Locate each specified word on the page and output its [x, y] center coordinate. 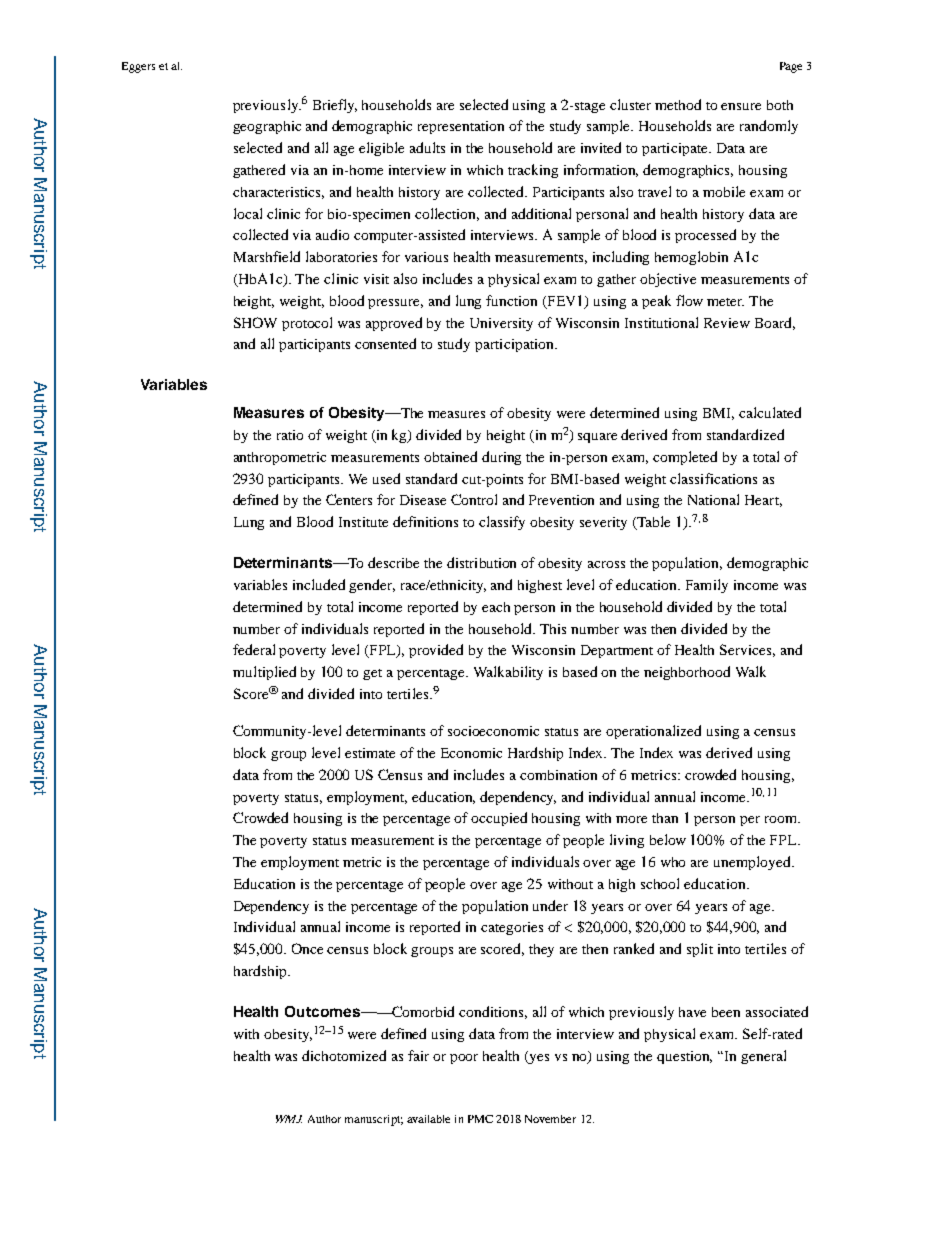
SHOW [255, 322]
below [668, 839]
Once [307, 948]
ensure [741, 106]
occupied [499, 819]
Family [707, 586]
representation [461, 127]
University [501, 324]
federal [254, 649]
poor [464, 1059]
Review [727, 323]
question [684, 1057]
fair [418, 1055]
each [496, 607]
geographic [267, 127]
